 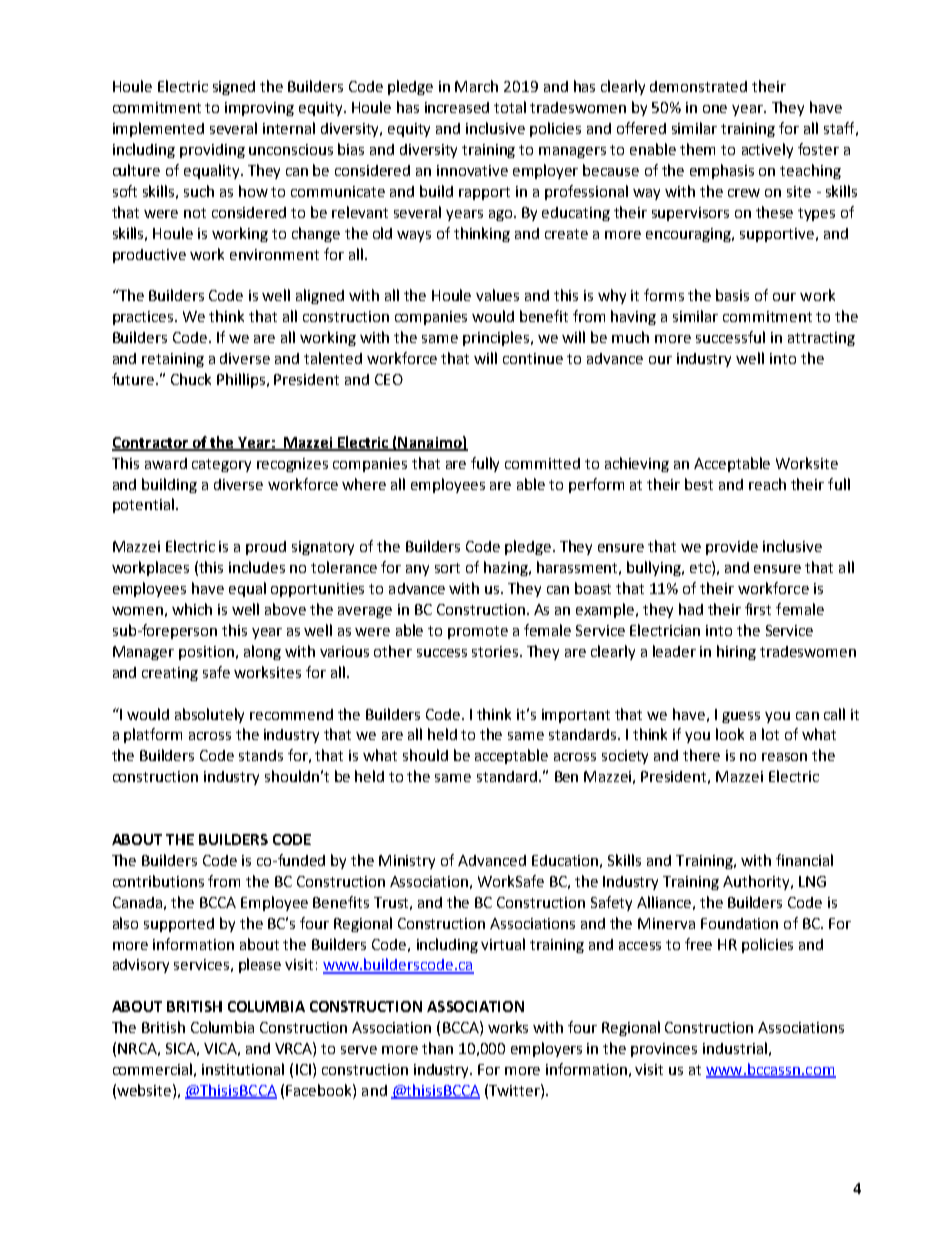 What do you see at coordinates (735, 1048) in the screenshot?
I see `industrial` at bounding box center [735, 1048].
